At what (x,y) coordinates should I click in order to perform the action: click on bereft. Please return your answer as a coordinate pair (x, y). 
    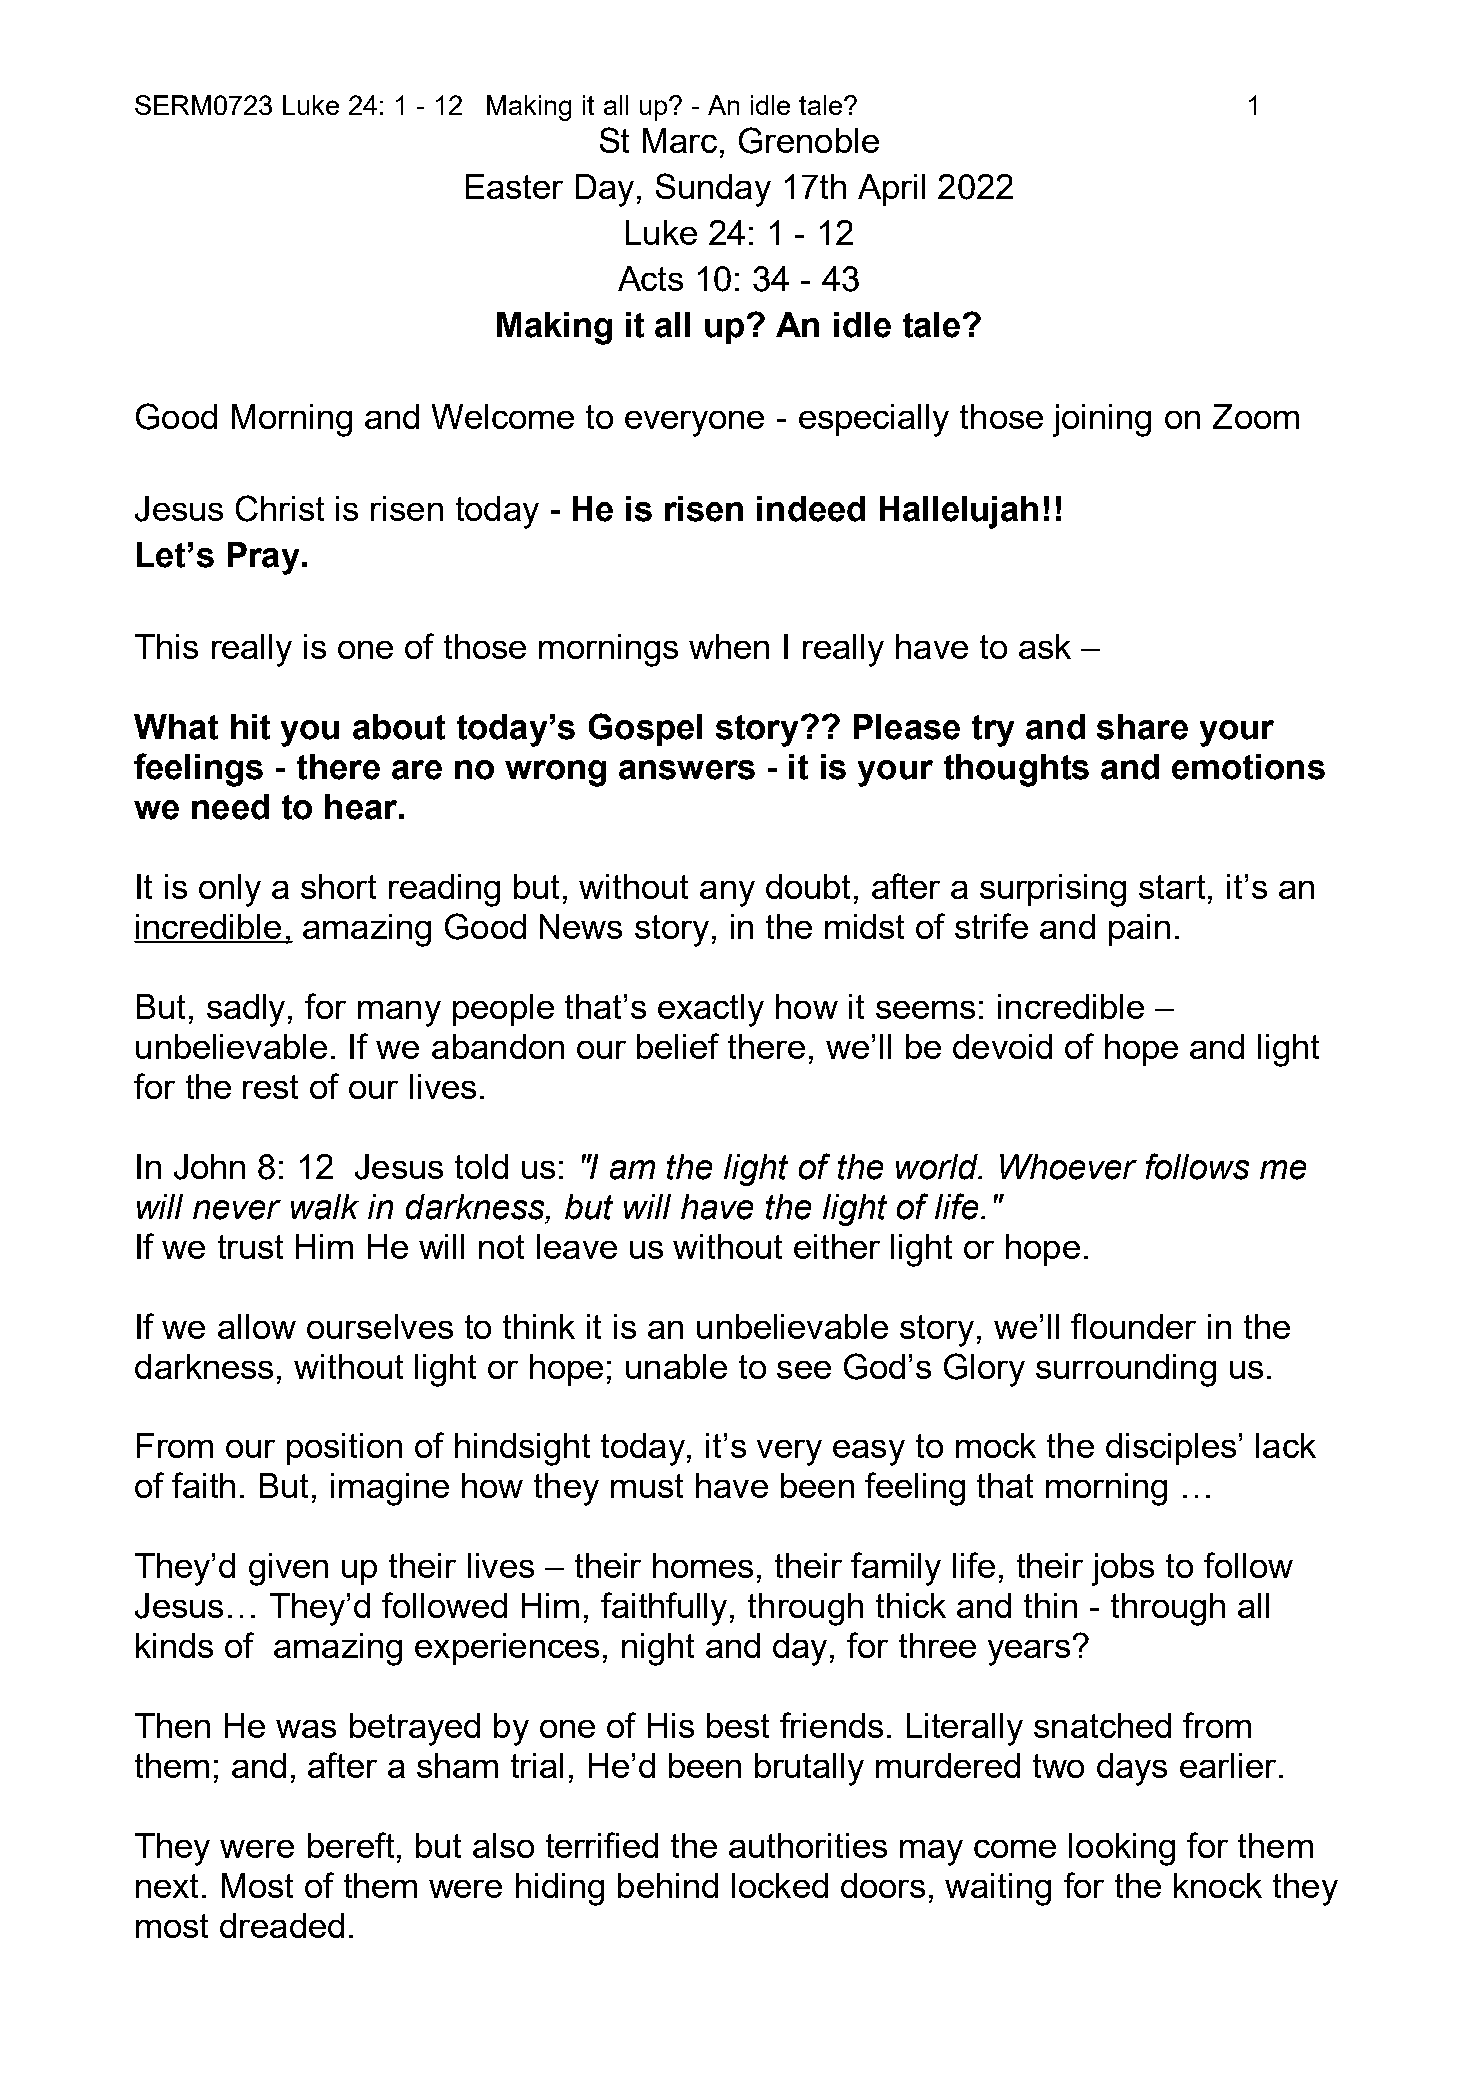
    Looking at the image, I should click on (351, 1845).
